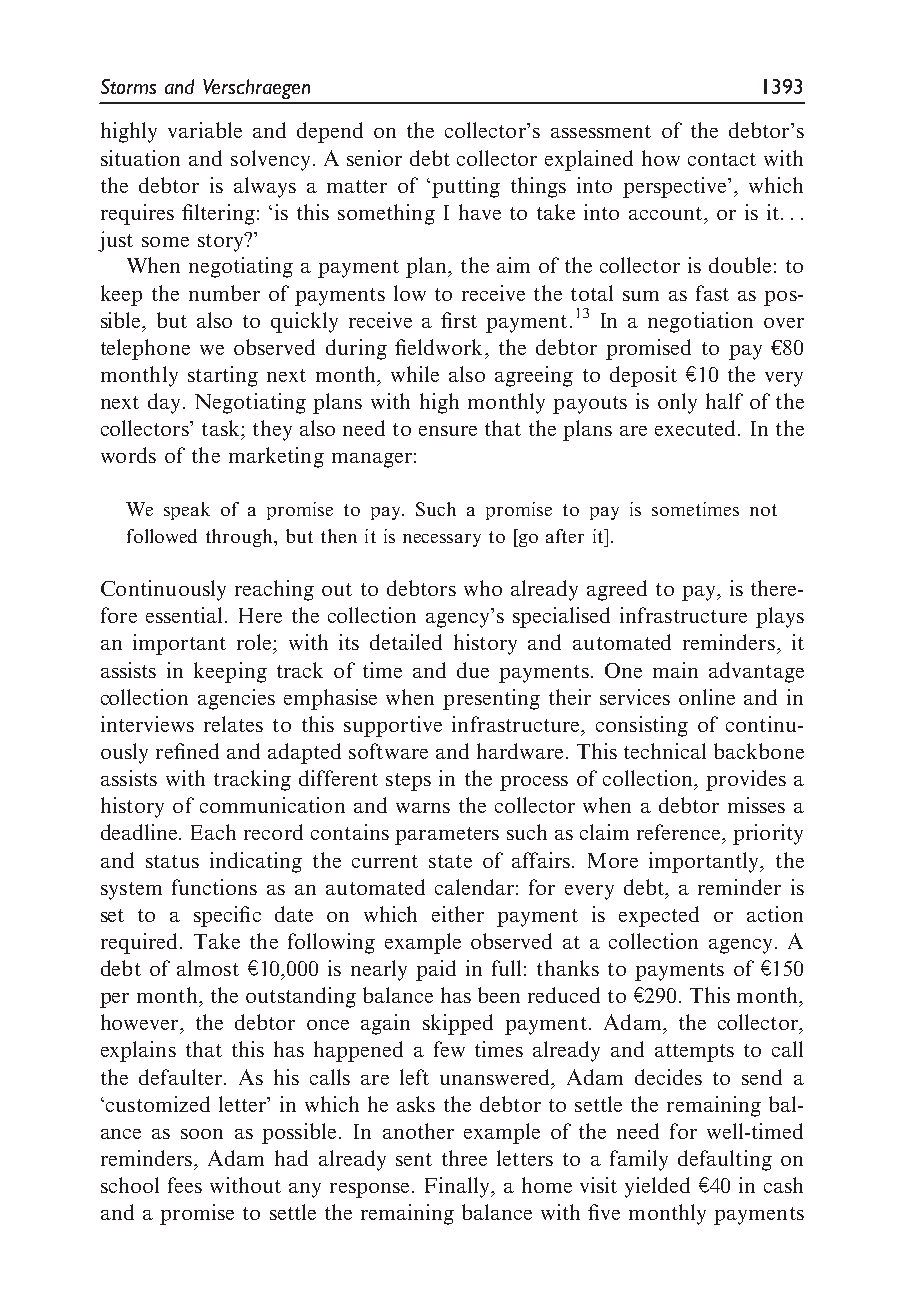  Describe the element at coordinates (185, 1185) in the screenshot. I see `fees` at that location.
